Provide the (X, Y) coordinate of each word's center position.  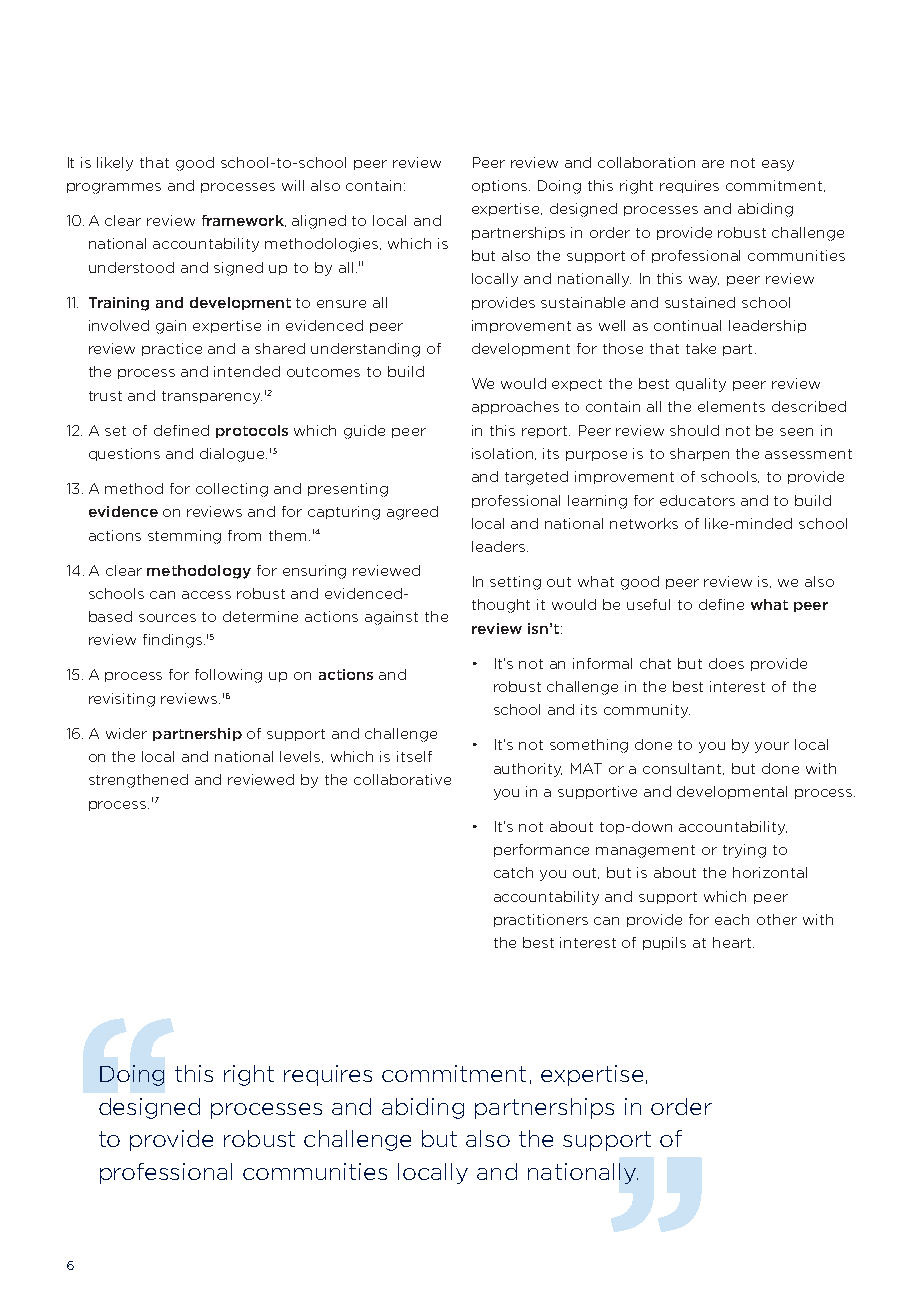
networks (644, 523)
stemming (184, 537)
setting (515, 583)
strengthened (138, 781)
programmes (114, 188)
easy (778, 165)
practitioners (541, 920)
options (501, 186)
